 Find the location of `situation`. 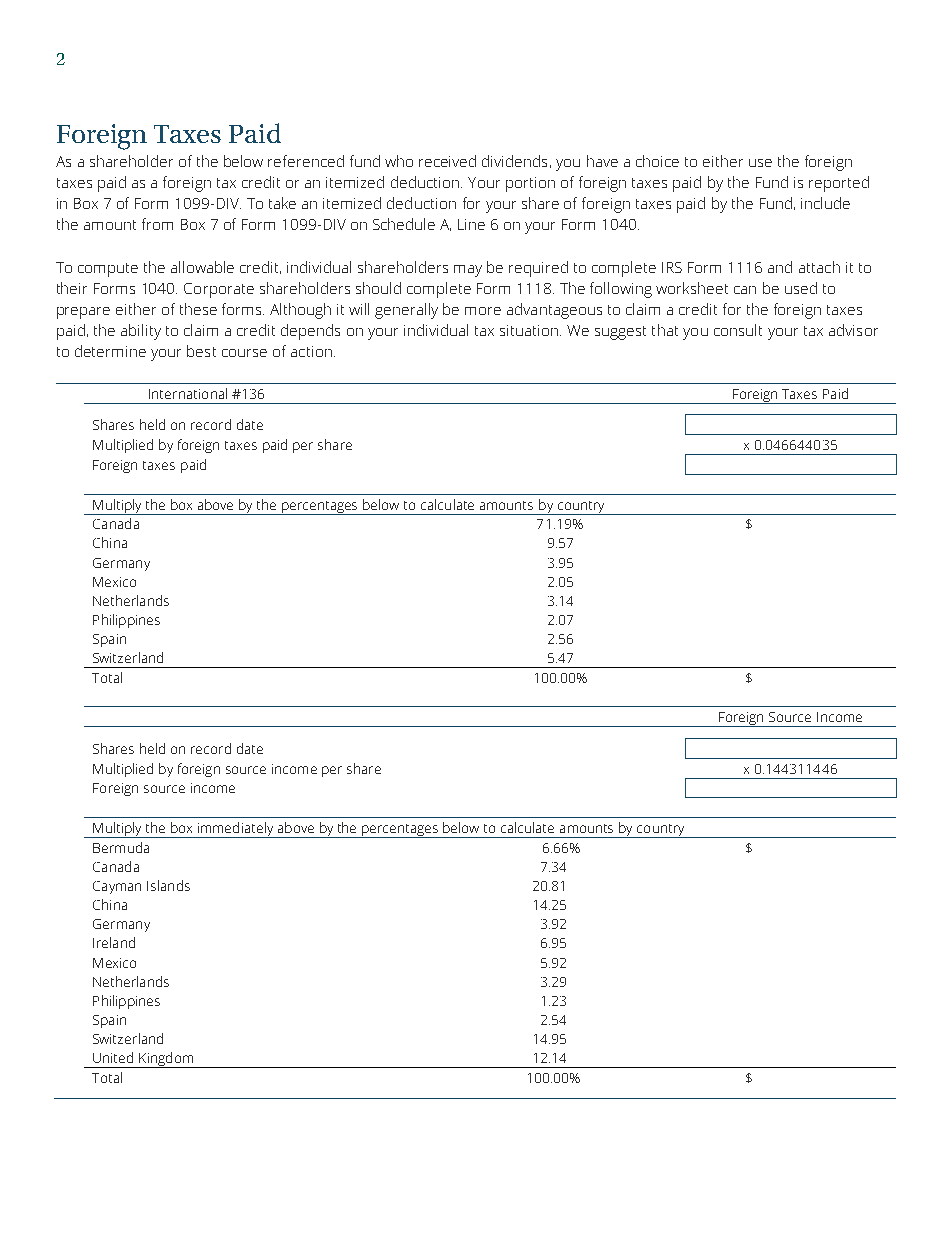

situation is located at coordinates (530, 330).
